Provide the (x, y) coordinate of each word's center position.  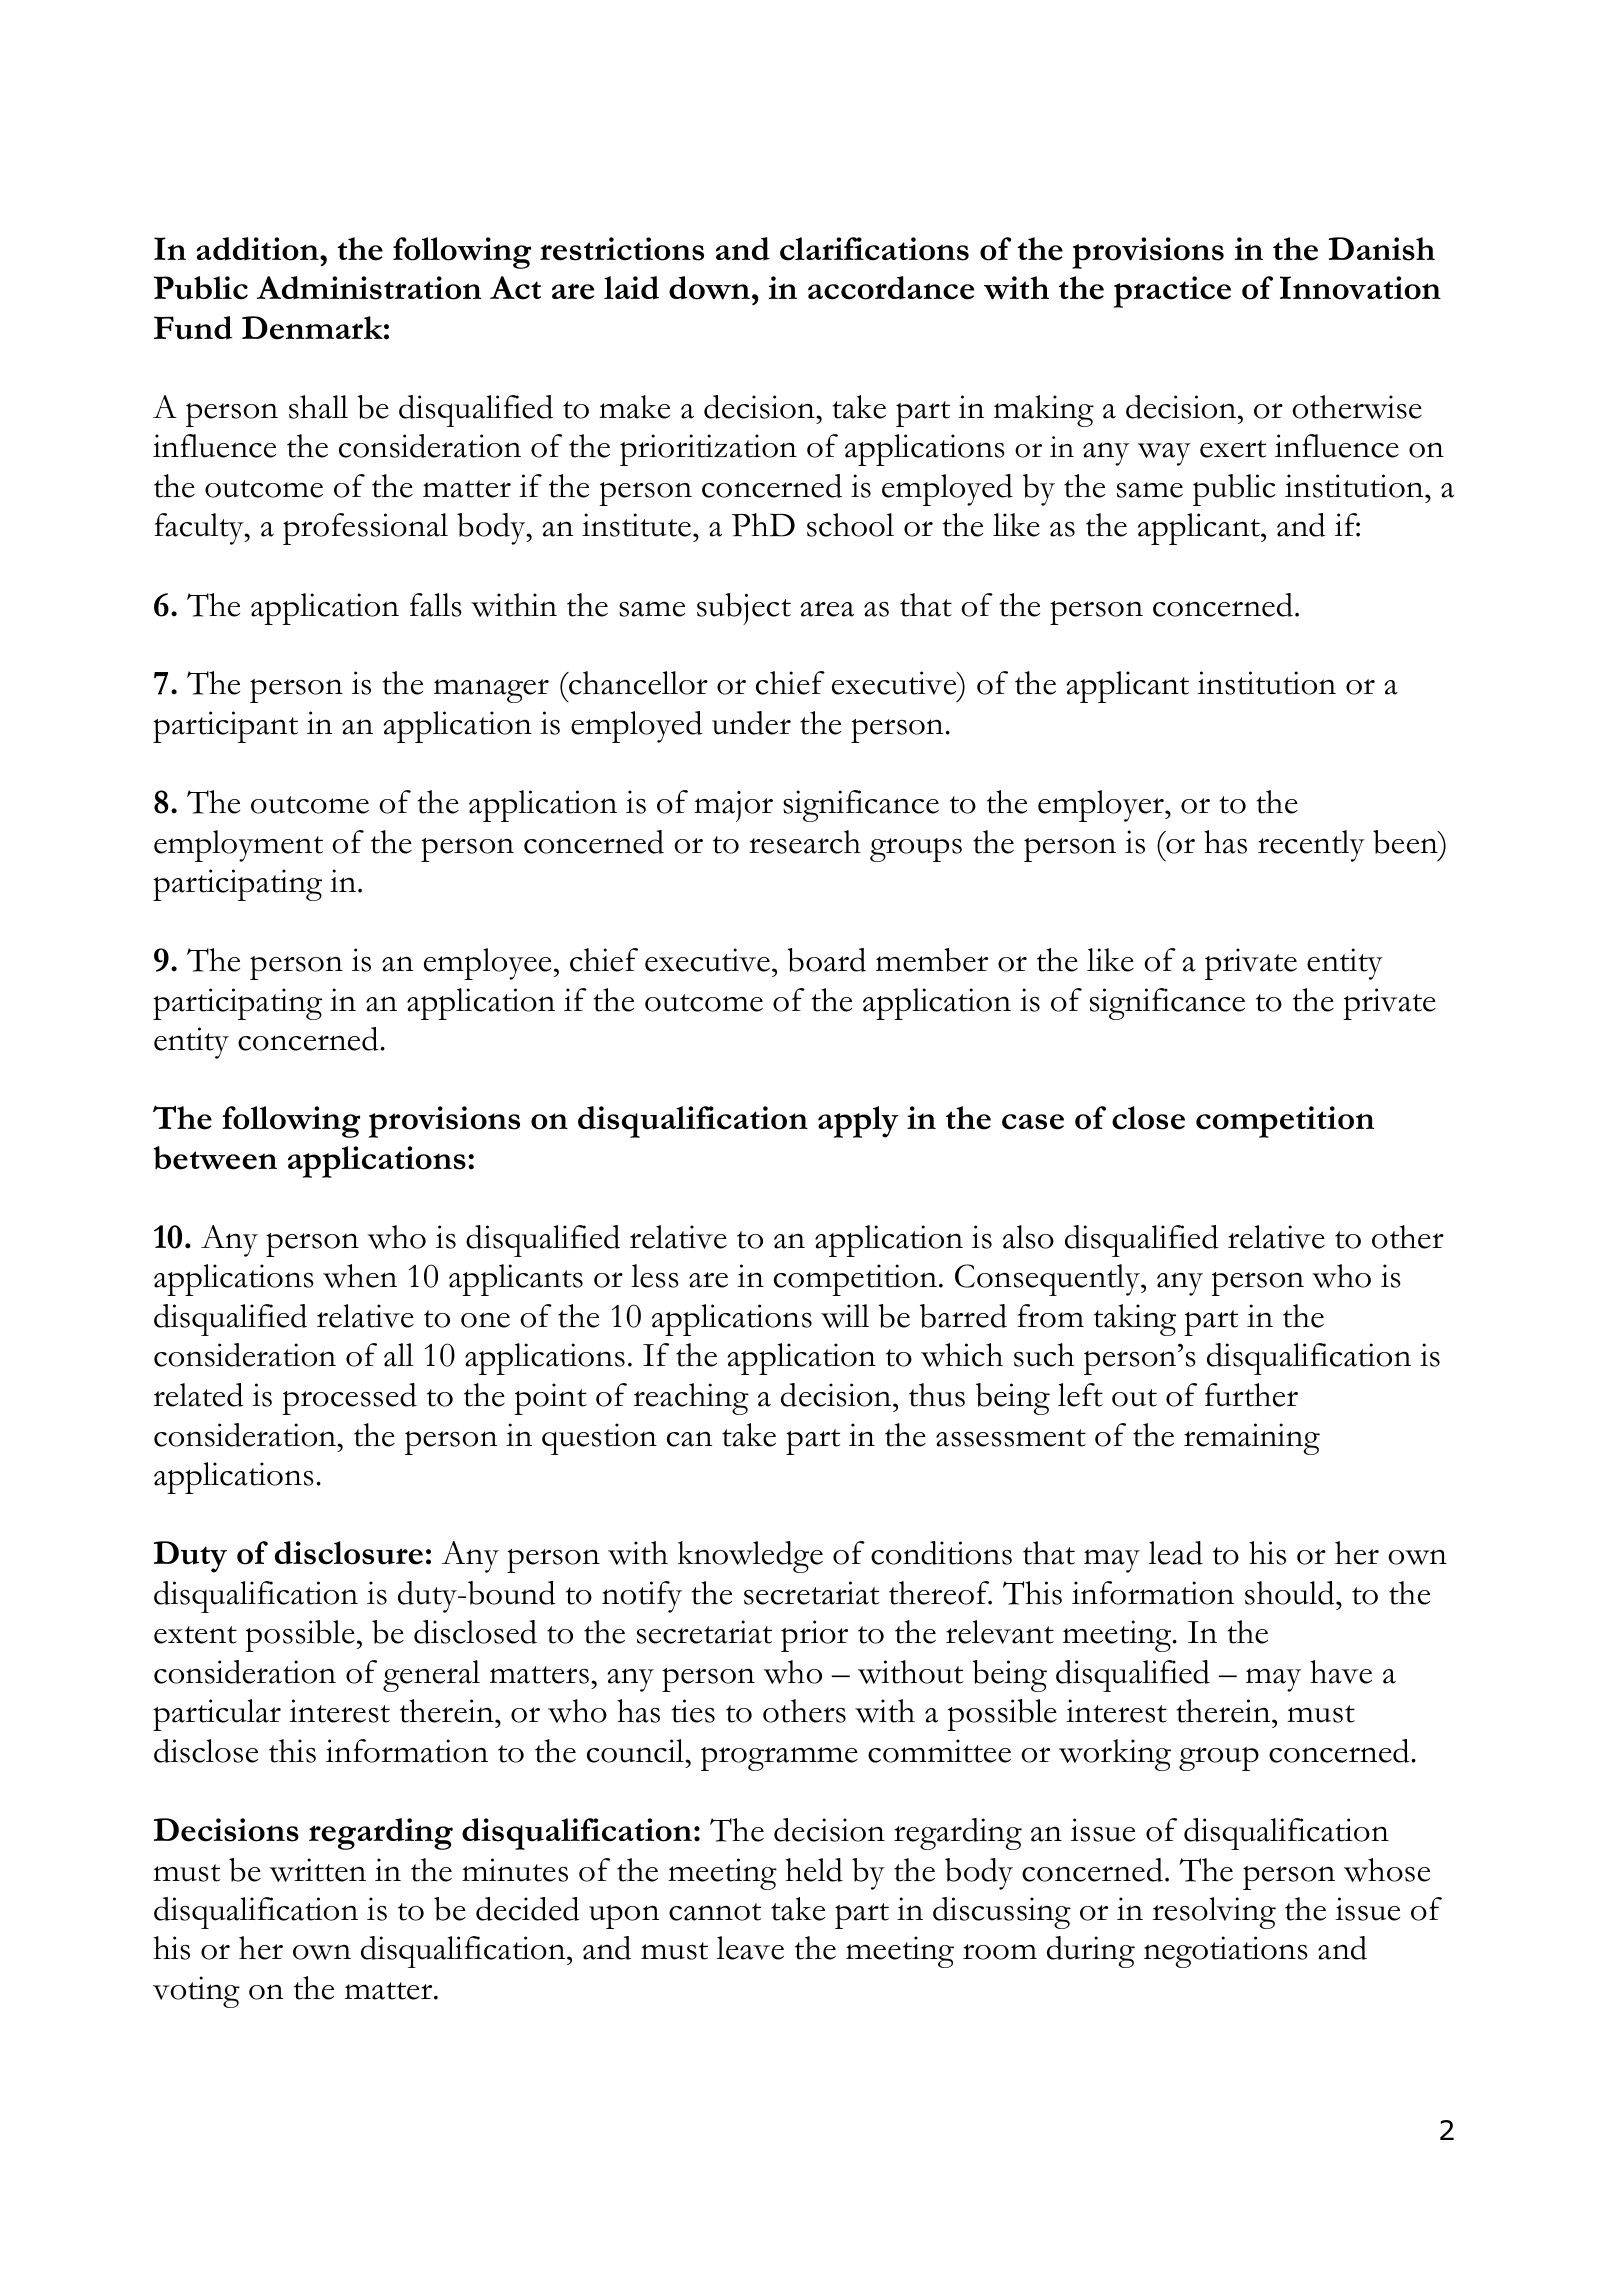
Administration (369, 288)
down (709, 288)
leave (750, 1948)
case (1033, 1122)
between (215, 1158)
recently (1311, 846)
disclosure (349, 1553)
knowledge (750, 1557)
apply (858, 1122)
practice (1172, 292)
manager (491, 691)
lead (1176, 1553)
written (318, 1870)
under (751, 723)
